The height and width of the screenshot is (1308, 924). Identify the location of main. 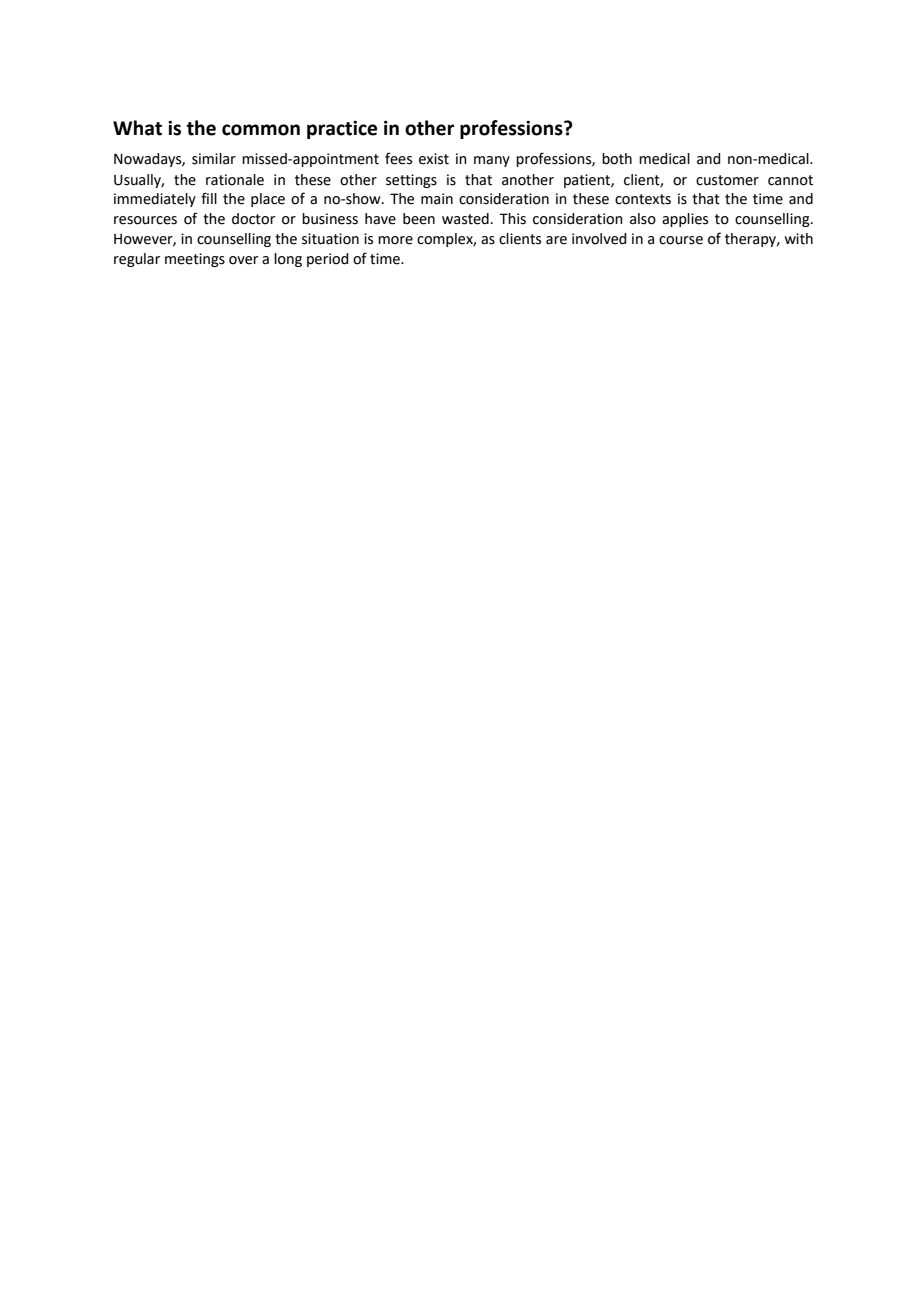
(437, 199).
